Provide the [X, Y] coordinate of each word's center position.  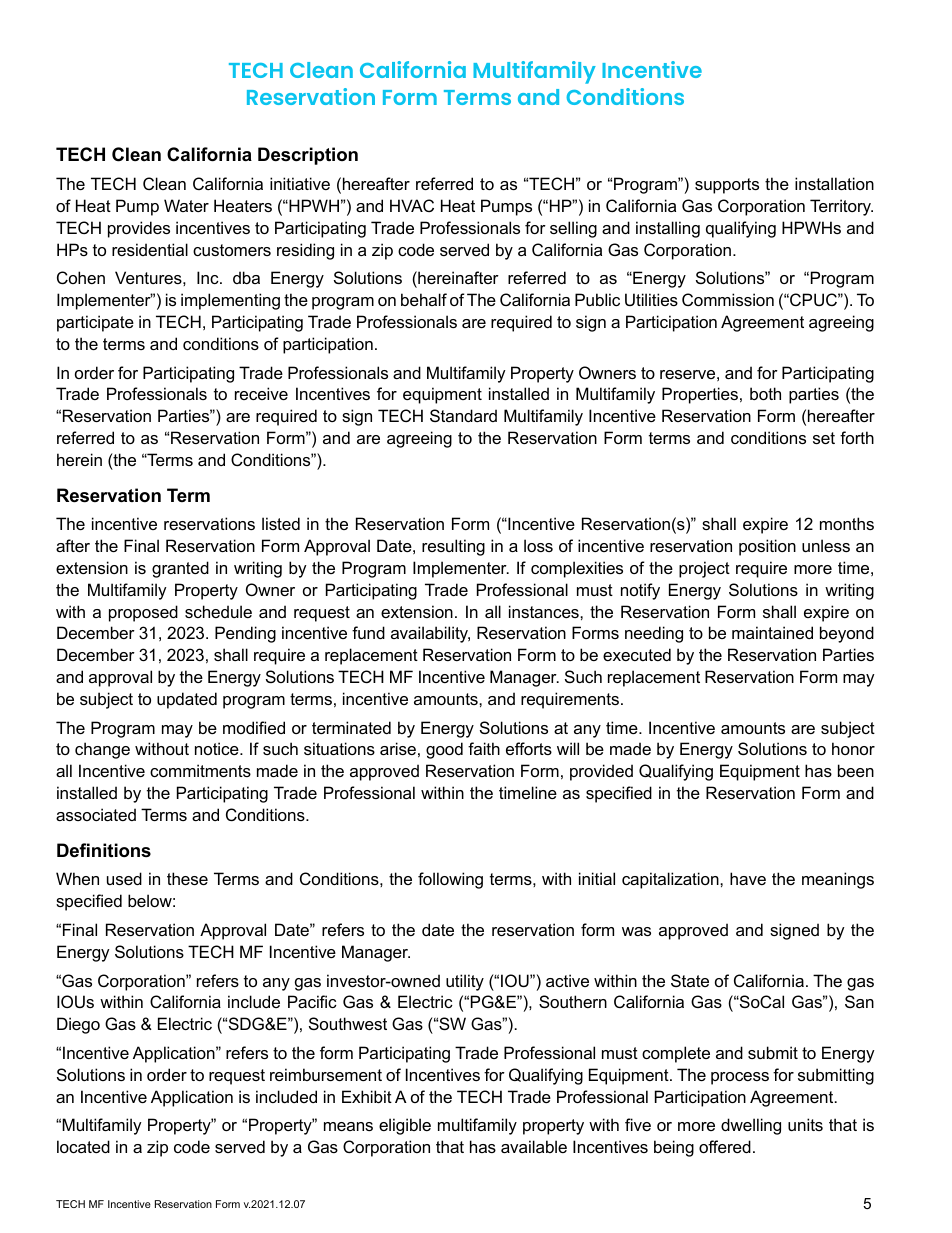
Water [186, 205]
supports [727, 186]
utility [465, 982]
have [748, 878]
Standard [463, 415]
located [83, 1146]
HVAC [412, 205]
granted [180, 569]
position [767, 547]
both [765, 393]
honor [853, 748]
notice [218, 748]
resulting [453, 547]
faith [484, 748]
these [187, 878]
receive [261, 393]
